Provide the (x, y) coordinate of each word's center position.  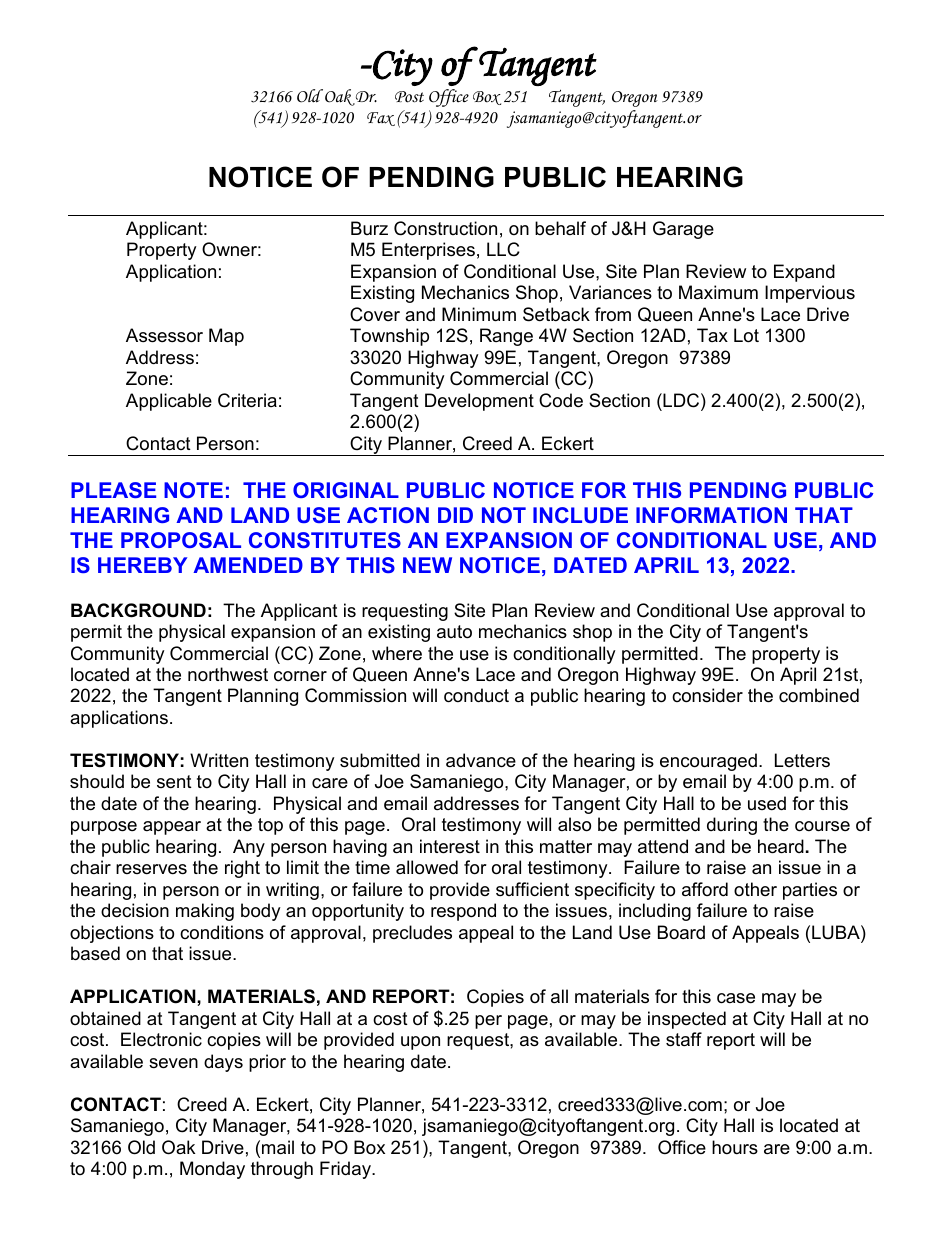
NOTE (193, 490)
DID (455, 515)
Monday (212, 1170)
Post (409, 97)
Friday (346, 1170)
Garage (683, 230)
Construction (445, 228)
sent (174, 782)
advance (481, 760)
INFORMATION (711, 515)
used (767, 803)
